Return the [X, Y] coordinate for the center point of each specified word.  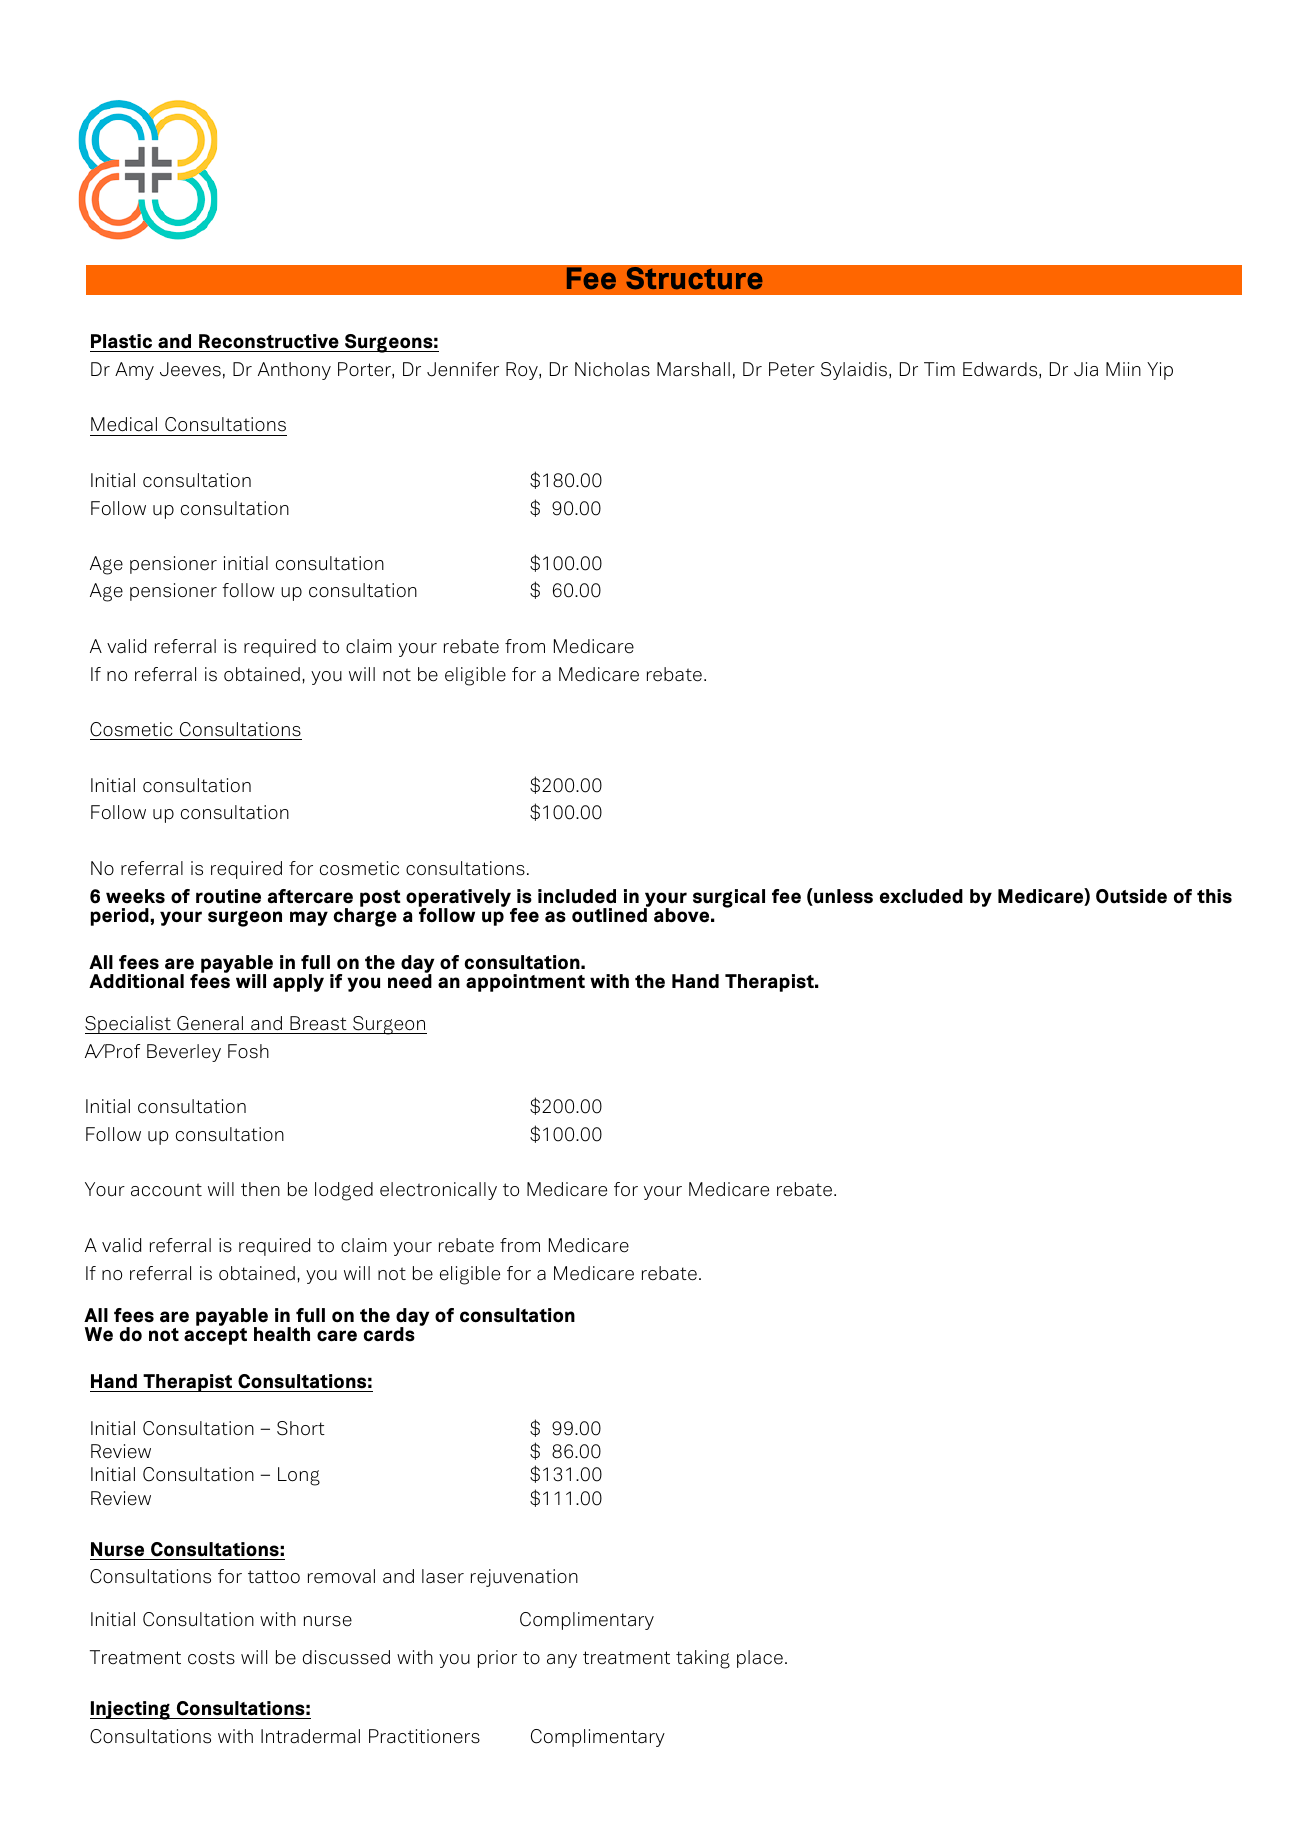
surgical [729, 898]
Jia [1086, 369]
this [1214, 896]
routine [228, 896]
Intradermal [310, 1736]
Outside [1131, 896]
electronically [438, 1191]
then [260, 1189]
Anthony [294, 371]
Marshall [693, 369]
